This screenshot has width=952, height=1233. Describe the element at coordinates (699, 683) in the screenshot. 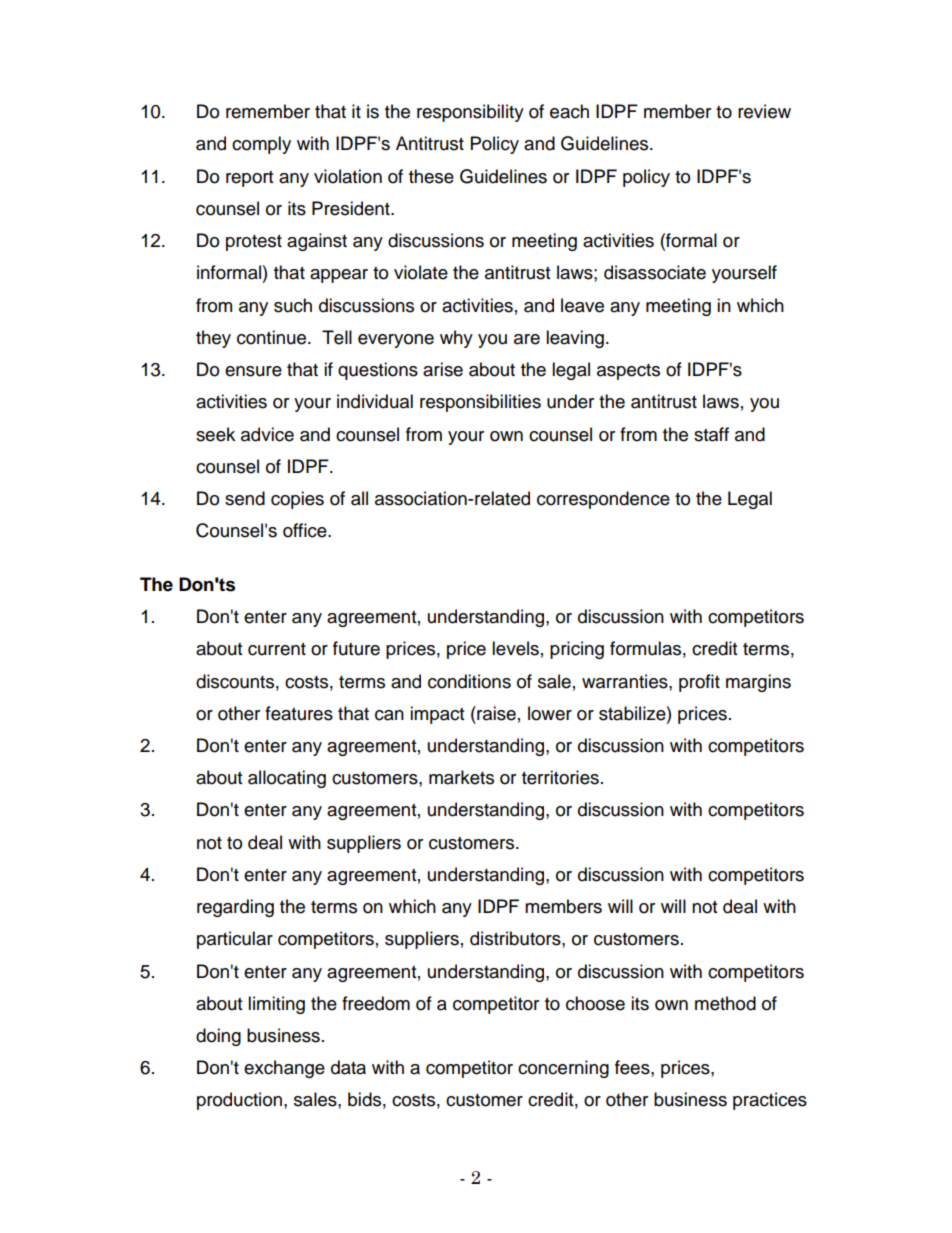

I see `profit` at that location.
